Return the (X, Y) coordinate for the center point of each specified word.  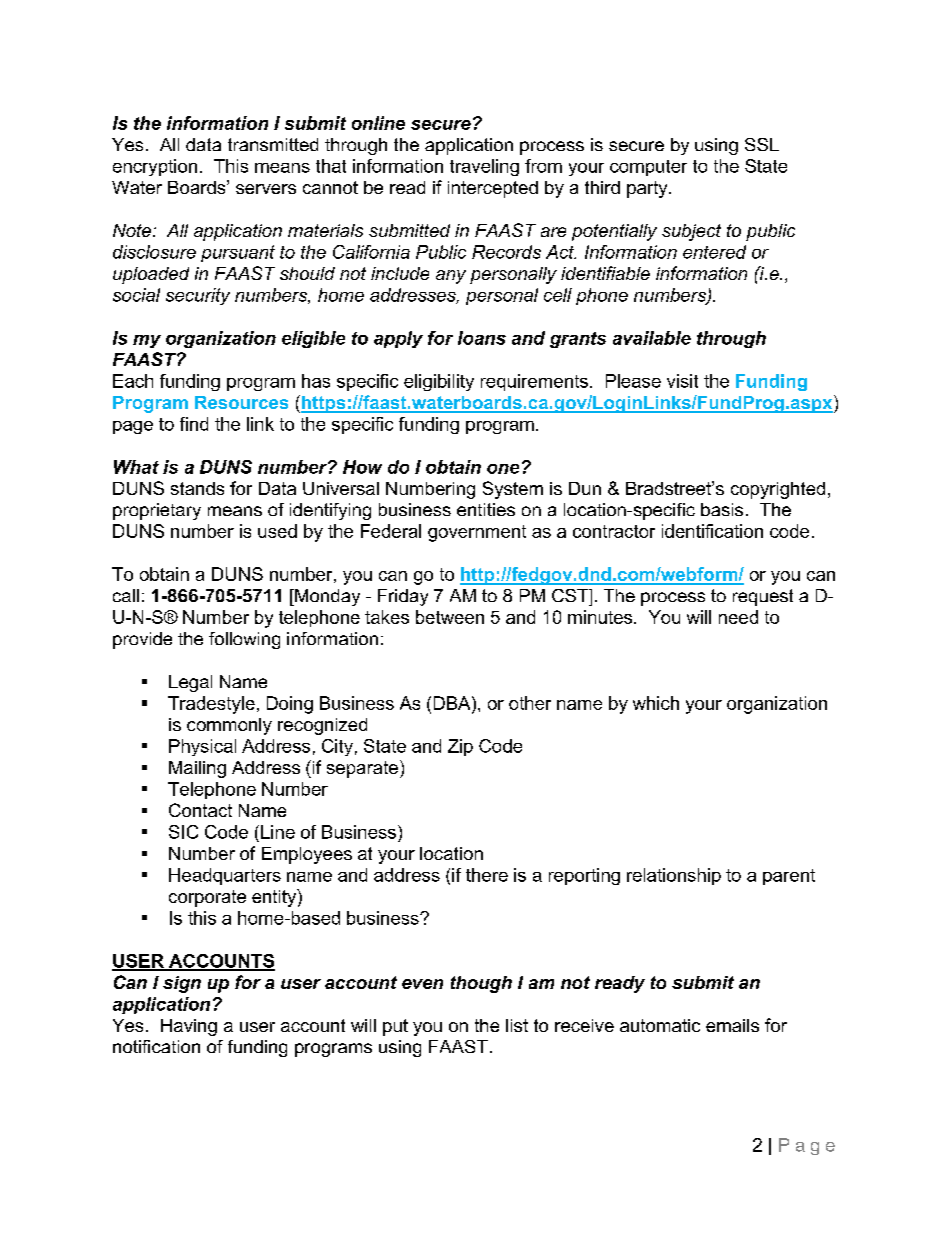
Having (189, 1027)
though (481, 984)
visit (682, 381)
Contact (200, 810)
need (738, 617)
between (450, 617)
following (244, 640)
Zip (460, 747)
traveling (484, 167)
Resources (241, 402)
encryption (155, 167)
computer (648, 168)
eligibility (439, 382)
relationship (674, 876)
